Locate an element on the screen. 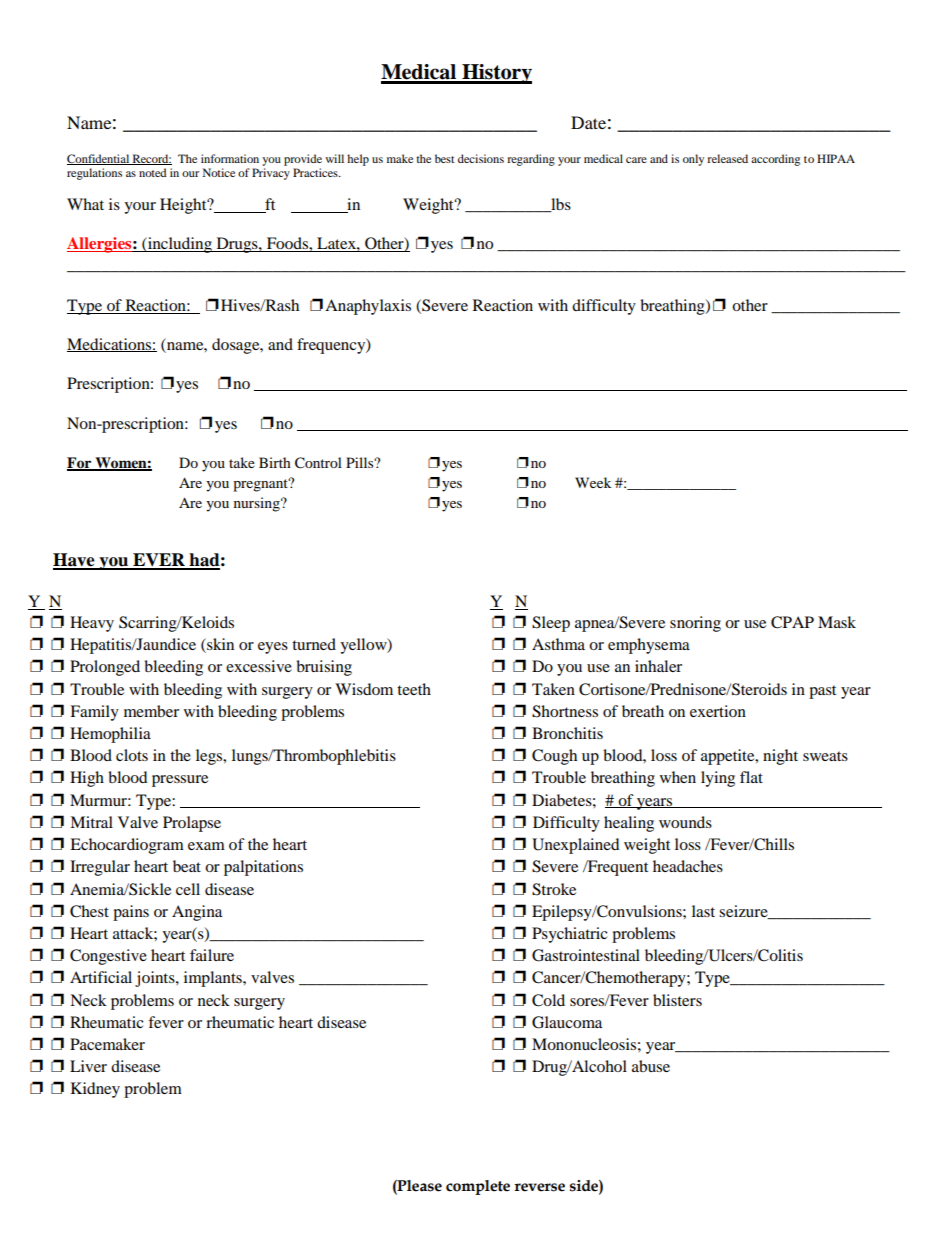 The width and height of the screenshot is (952, 1233). complete is located at coordinates (478, 1187).
